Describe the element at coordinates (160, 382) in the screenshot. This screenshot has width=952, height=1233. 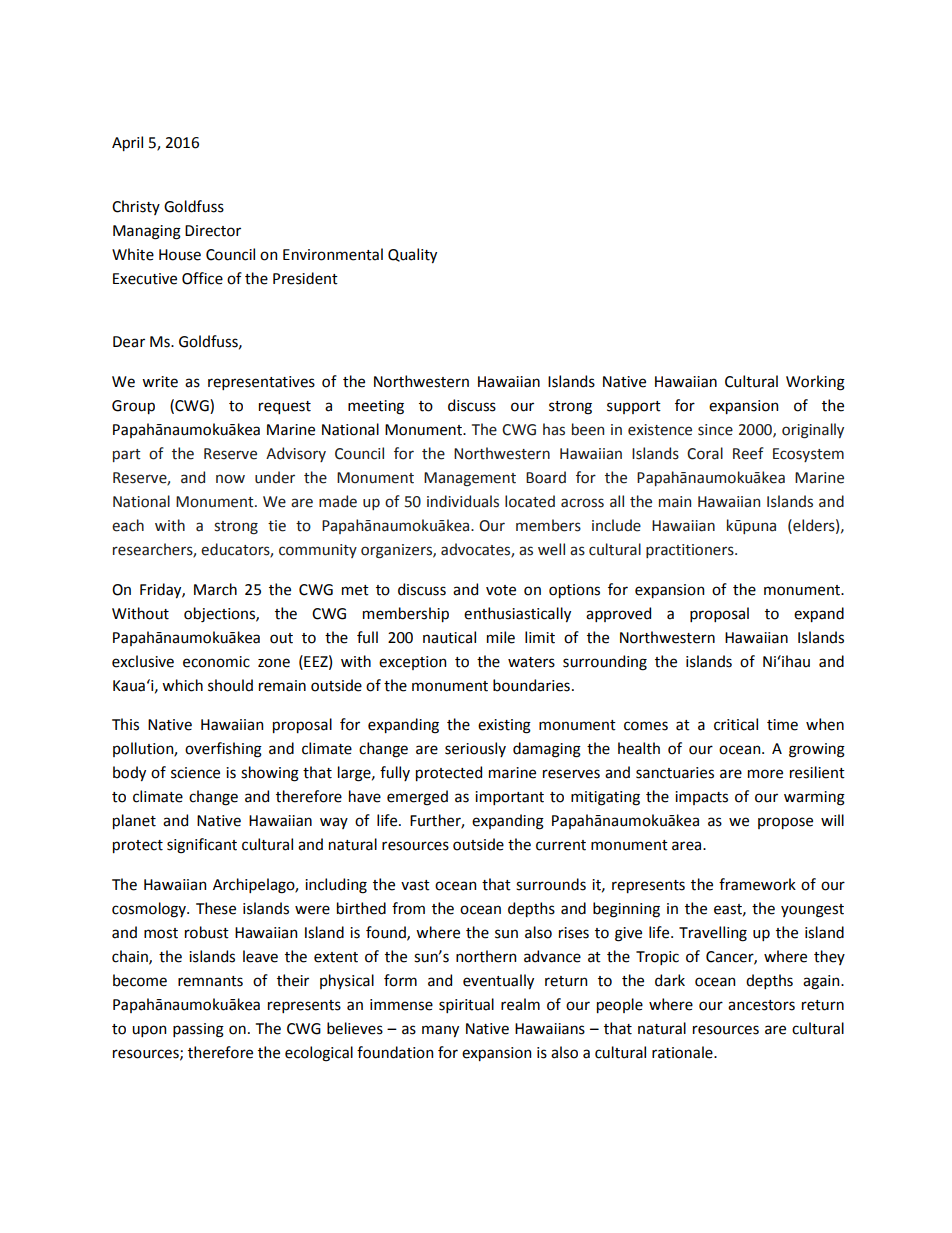
I see `write` at that location.
